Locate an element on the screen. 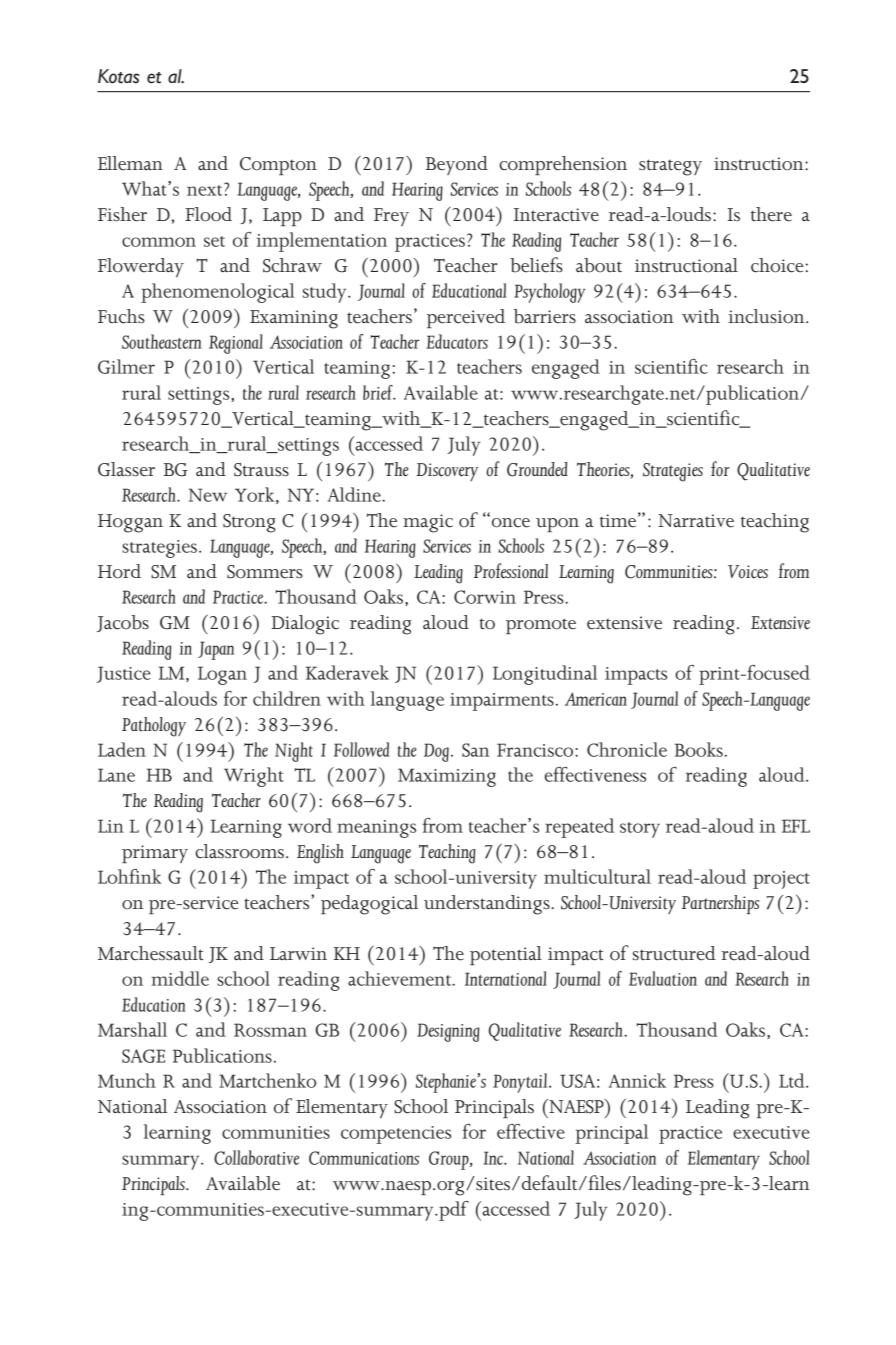 The width and height of the screenshot is (896, 1345). Narrative is located at coordinates (696, 521).
